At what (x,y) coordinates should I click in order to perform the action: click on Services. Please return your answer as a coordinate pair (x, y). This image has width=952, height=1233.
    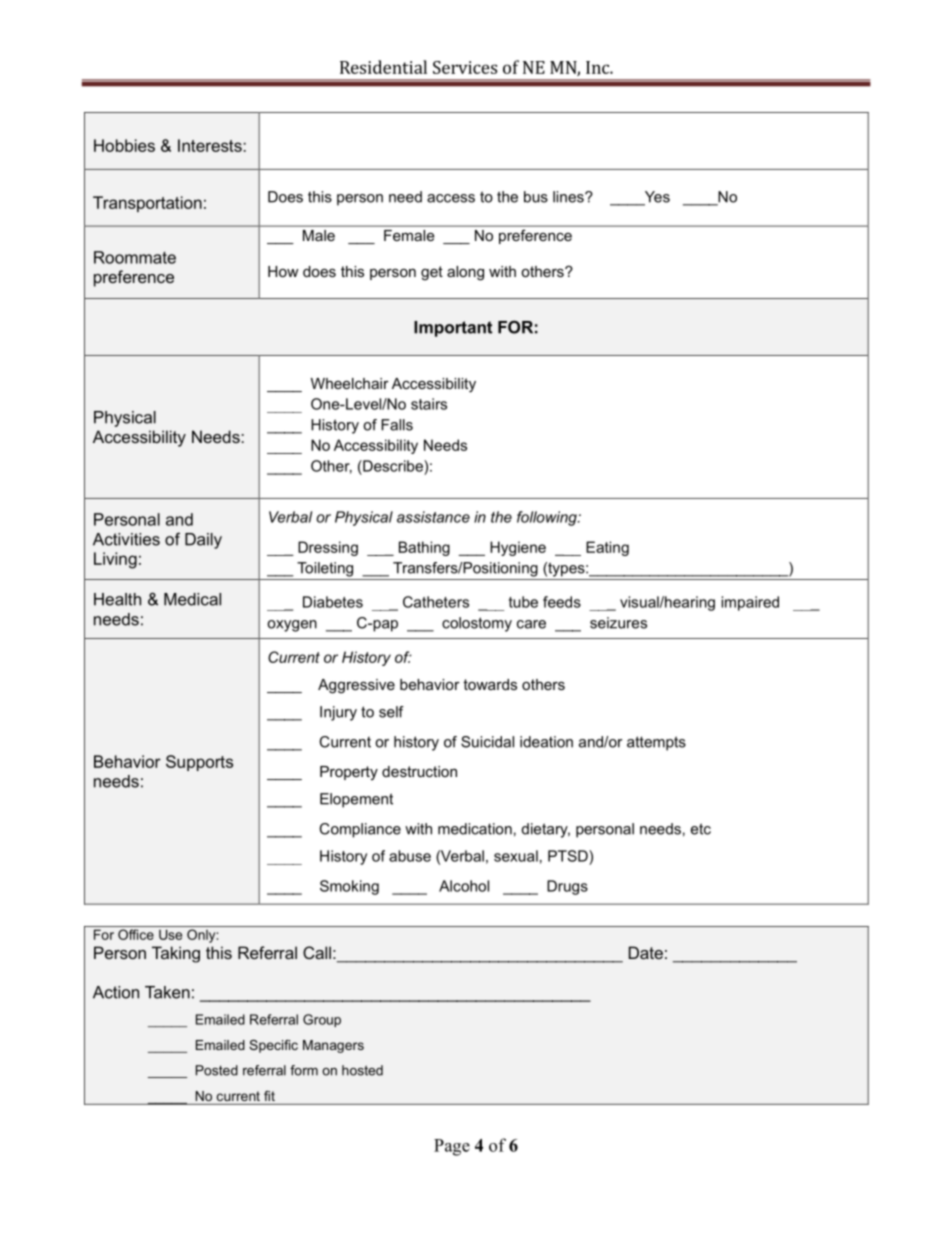
    Looking at the image, I should click on (465, 67).
